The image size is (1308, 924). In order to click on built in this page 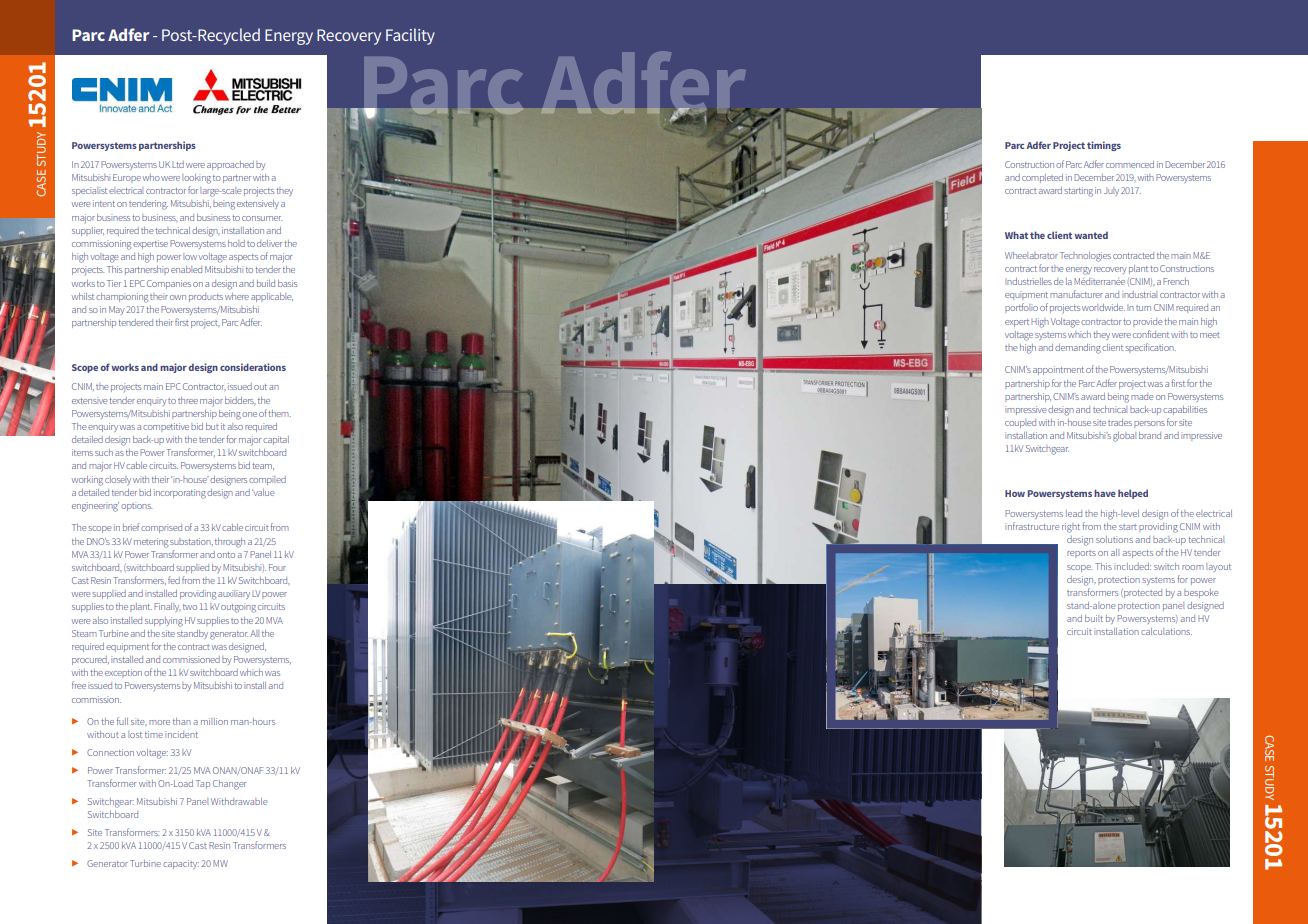, I will do `click(1094, 618)`.
